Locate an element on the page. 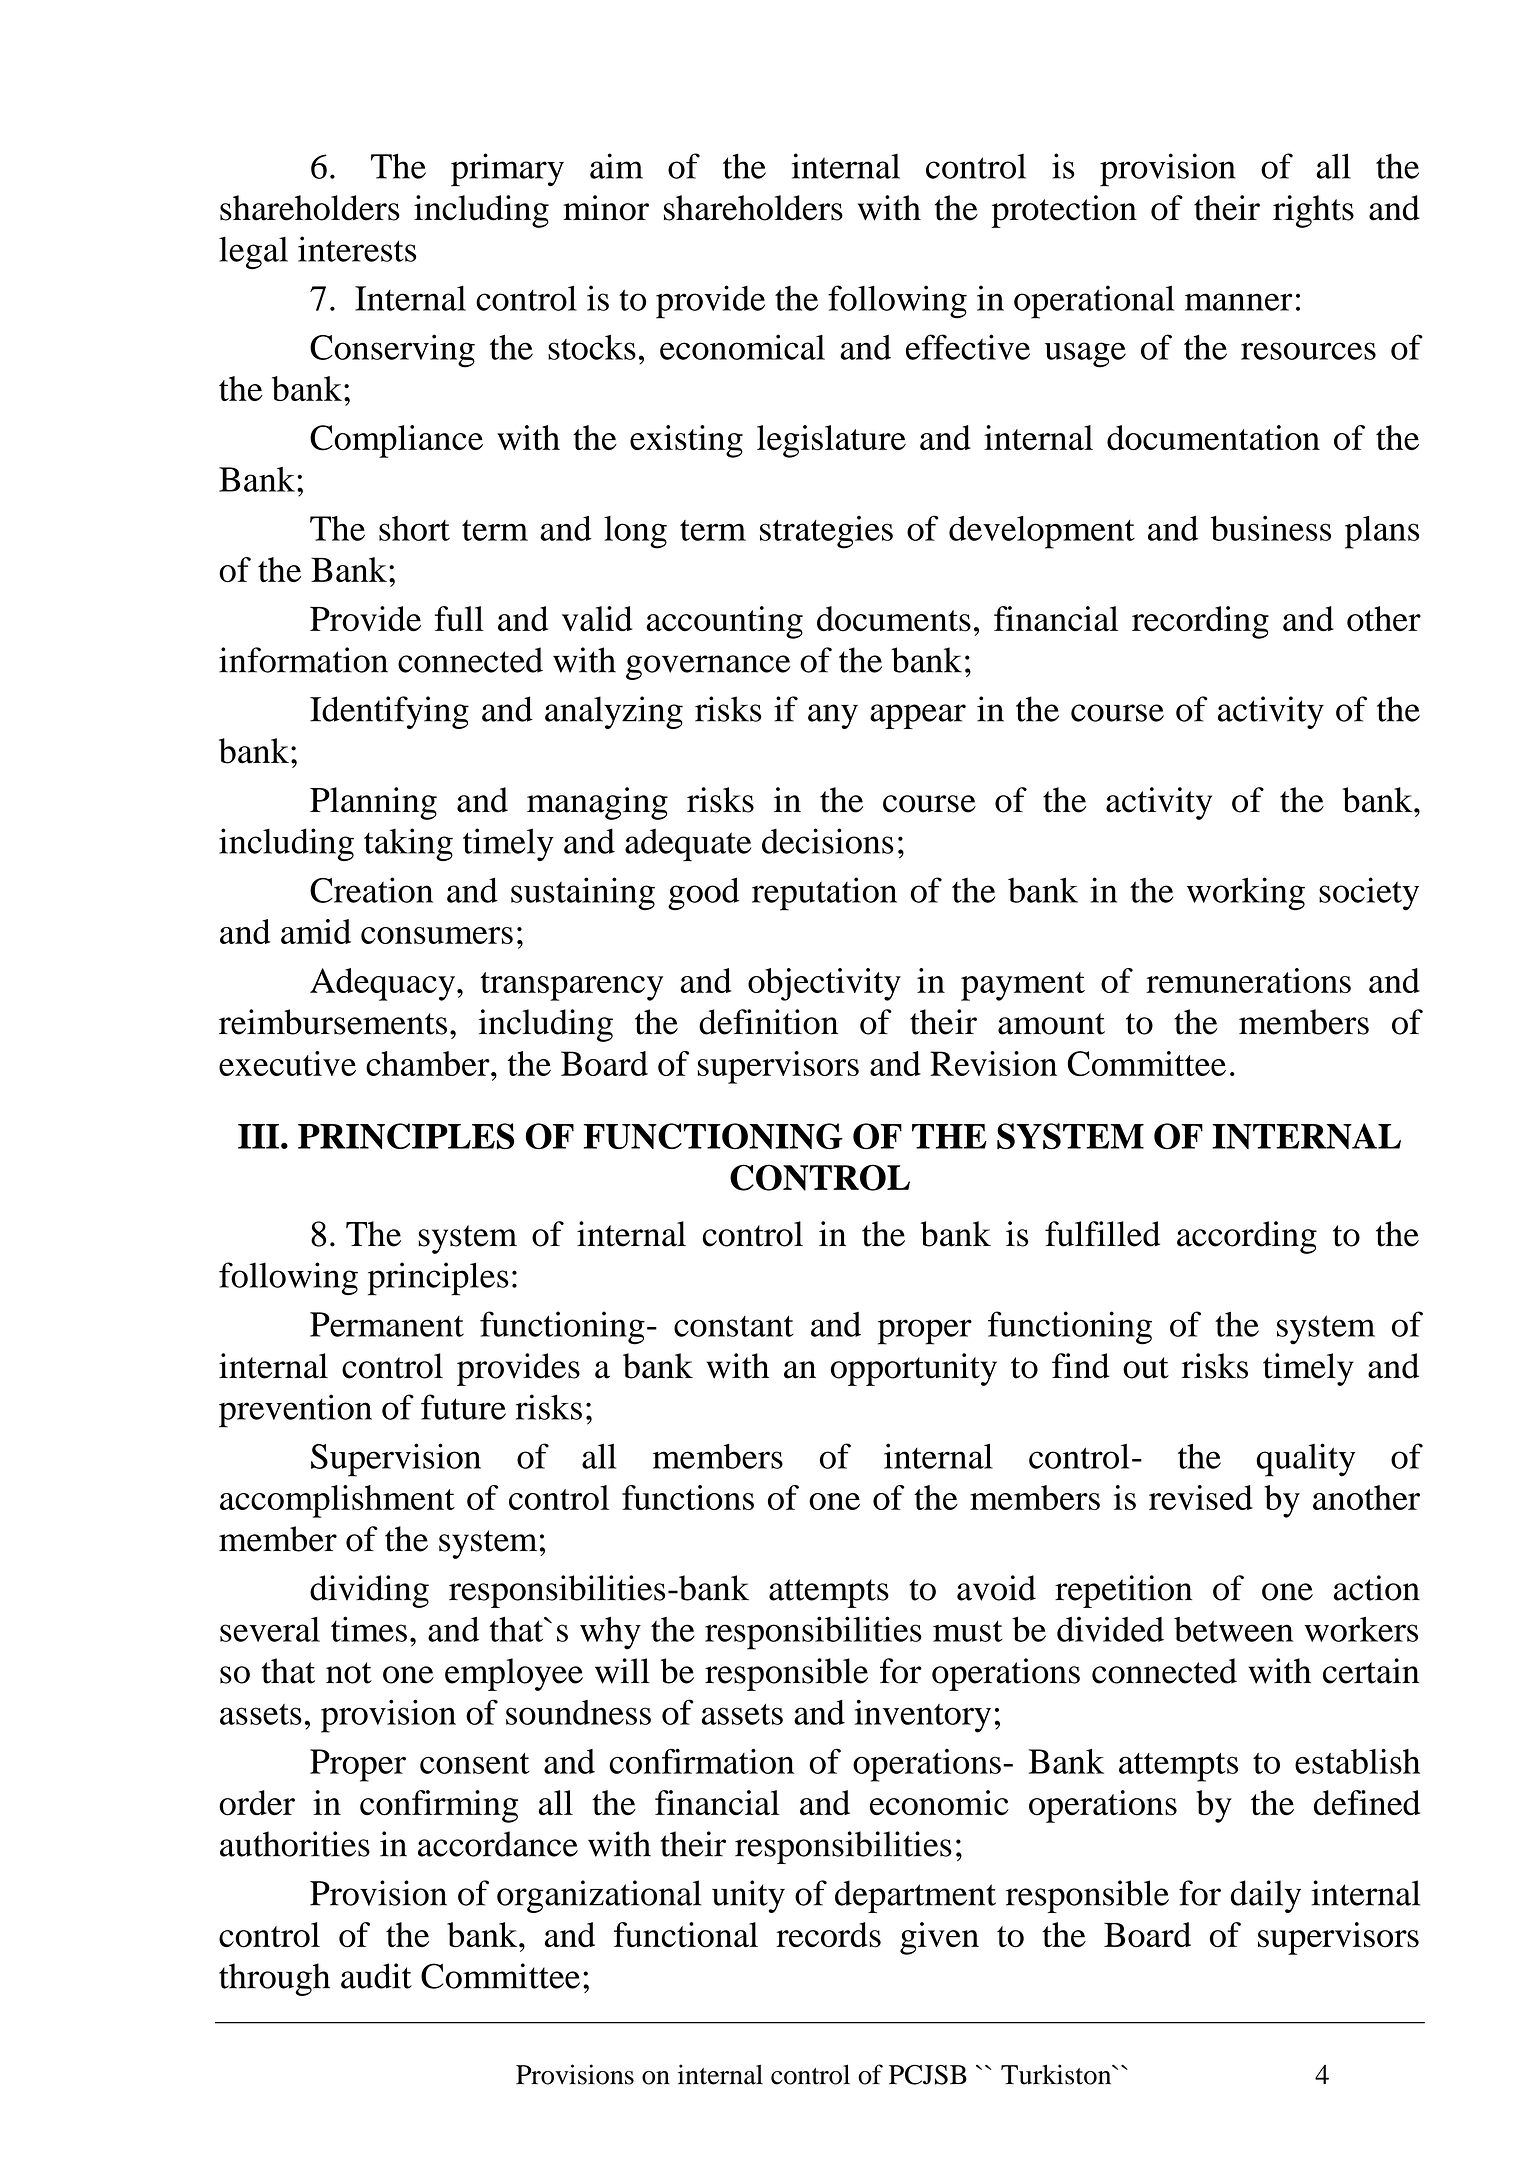  records is located at coordinates (828, 1935).
